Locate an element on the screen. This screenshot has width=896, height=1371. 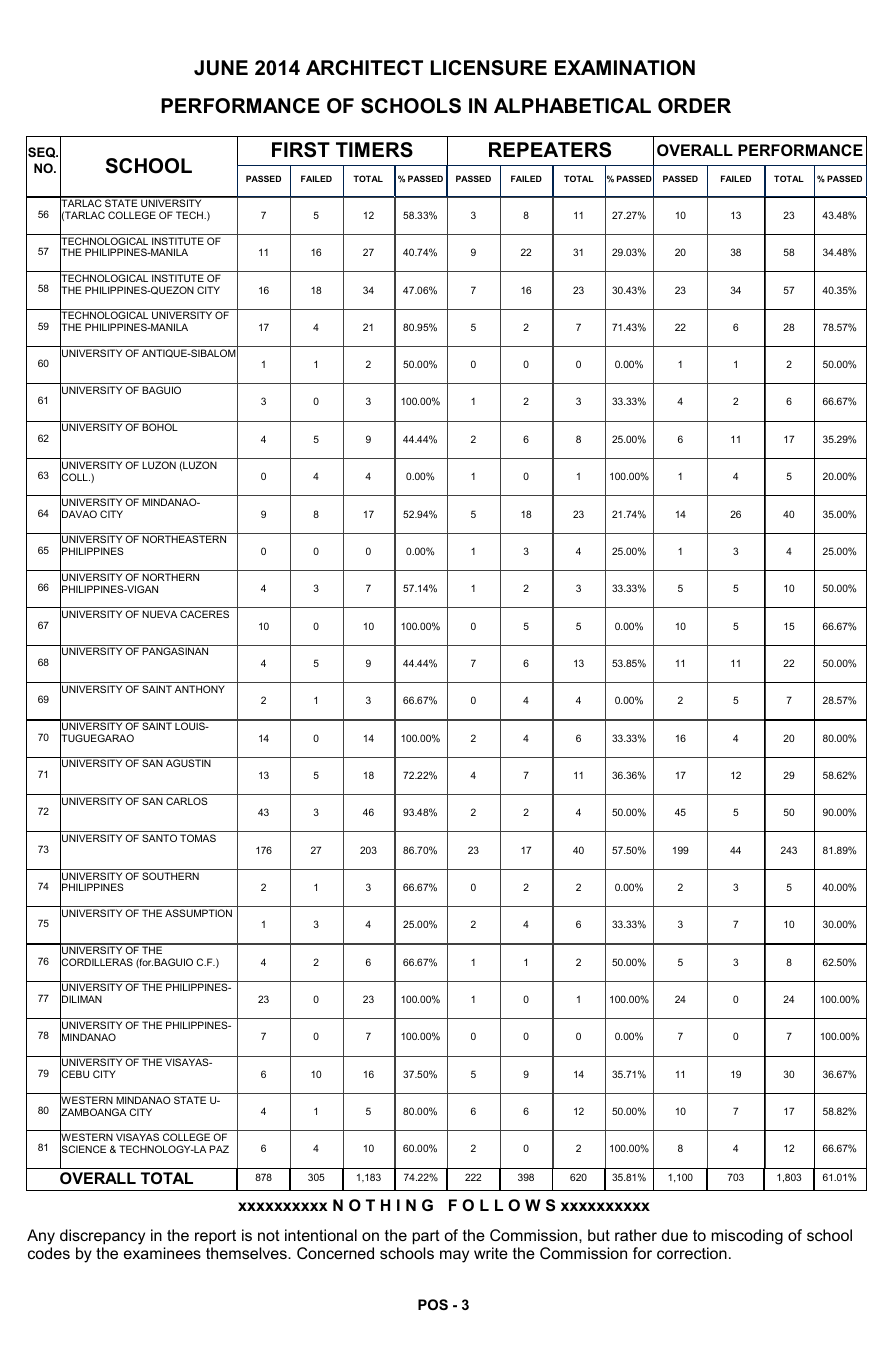
JUNE is located at coordinates (221, 68).
